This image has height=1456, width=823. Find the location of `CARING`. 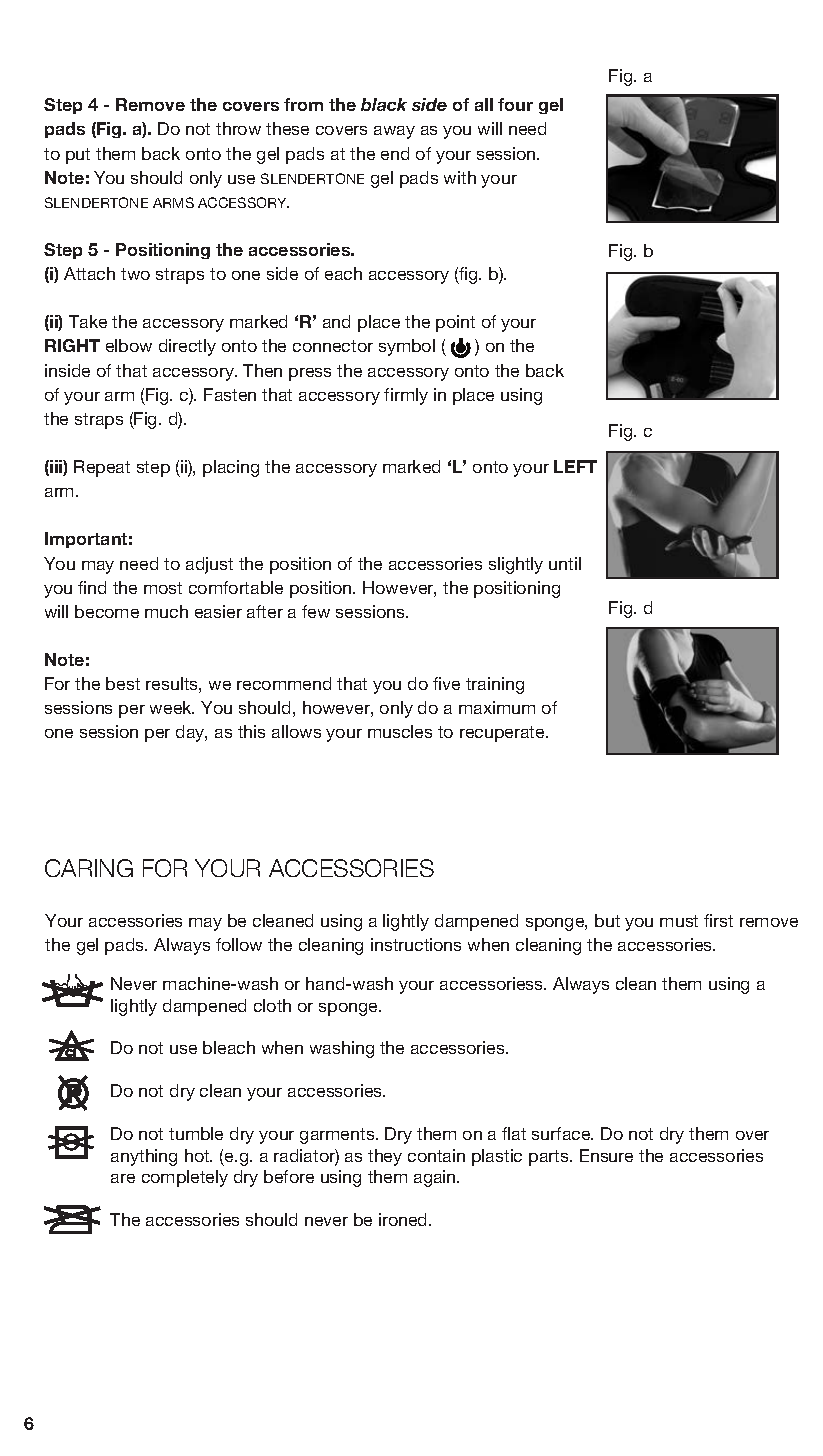

CARING is located at coordinates (89, 868).
